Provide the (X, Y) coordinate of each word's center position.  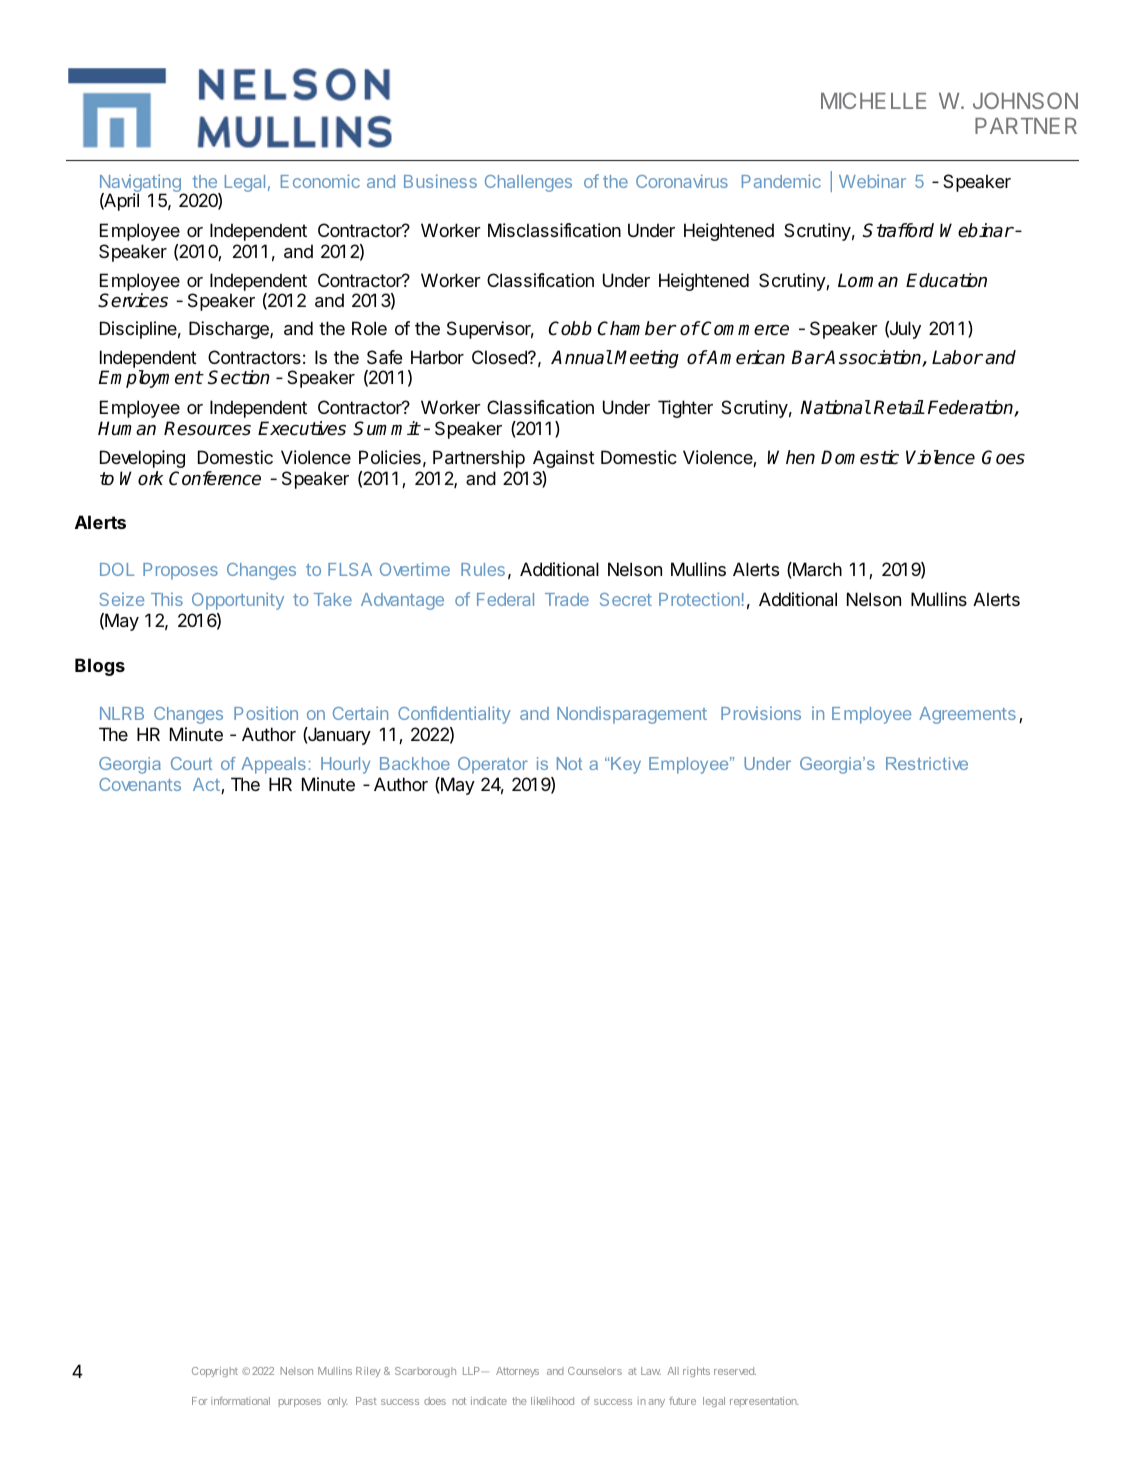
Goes (1003, 457)
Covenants (140, 784)
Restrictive (927, 763)
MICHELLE (873, 100)
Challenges (528, 183)
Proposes (180, 571)
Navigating (141, 184)
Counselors (595, 1371)
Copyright (215, 1372)
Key (625, 765)
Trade (567, 599)
